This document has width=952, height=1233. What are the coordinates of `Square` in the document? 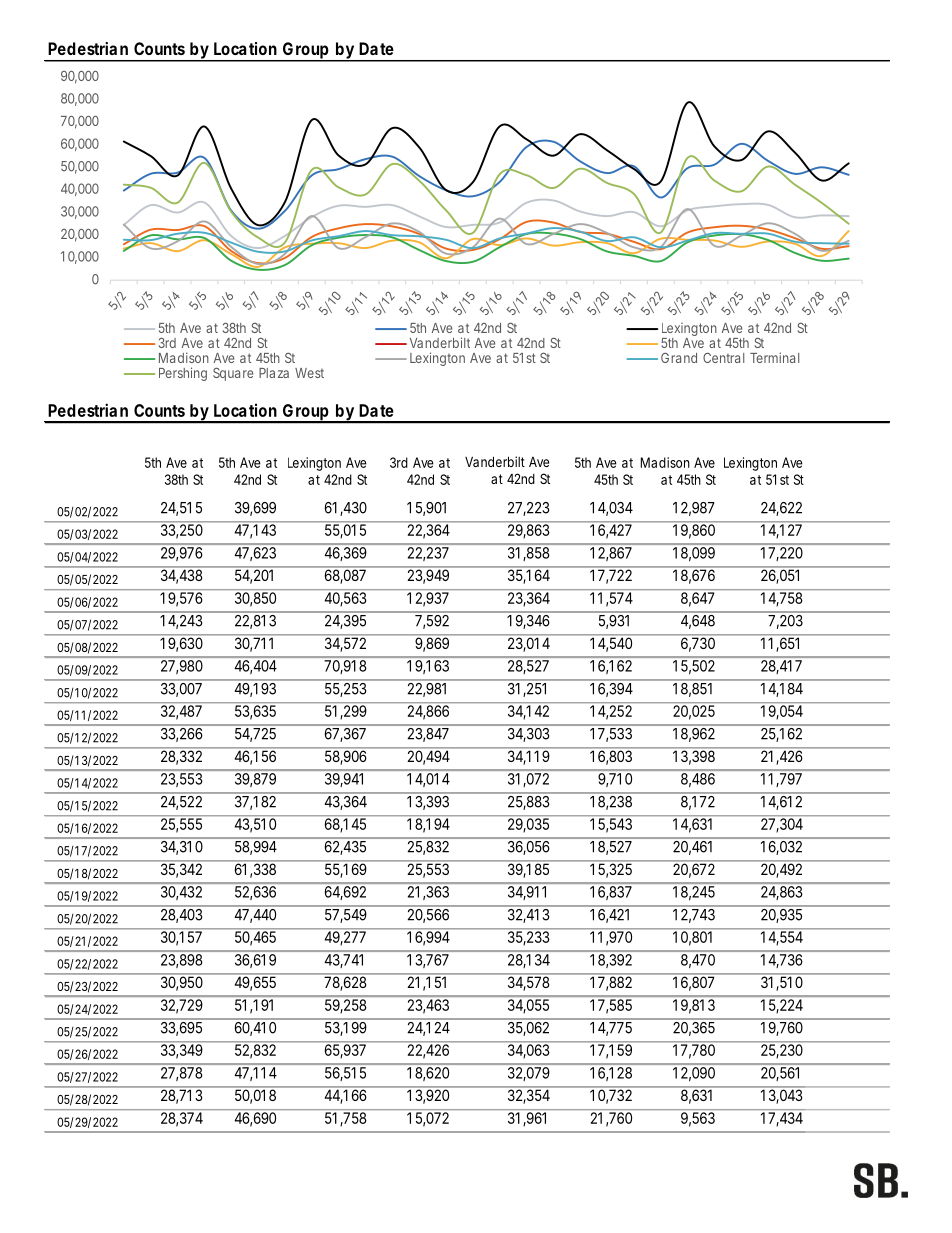 It's located at (233, 374).
